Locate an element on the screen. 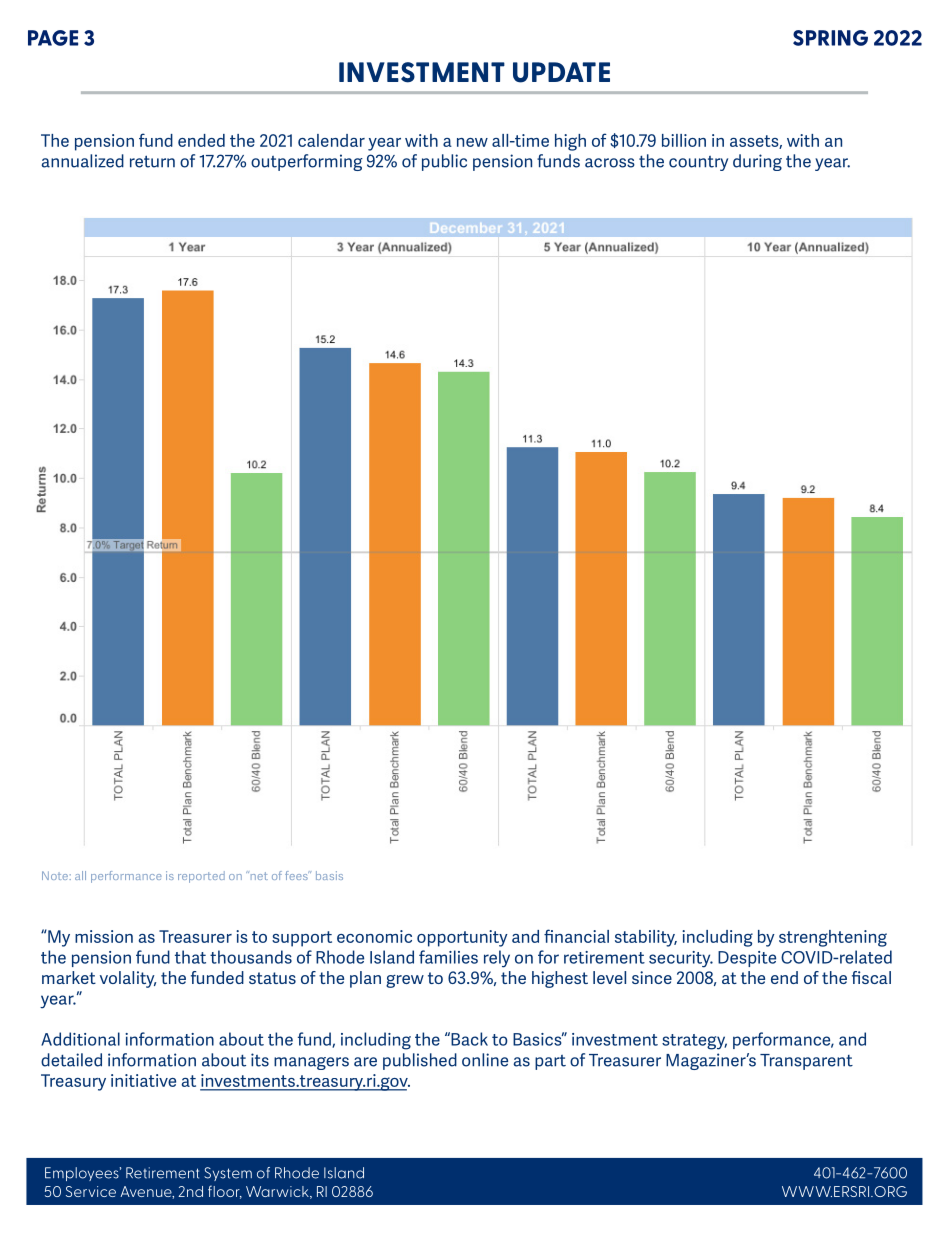  Service is located at coordinates (91, 1191).
